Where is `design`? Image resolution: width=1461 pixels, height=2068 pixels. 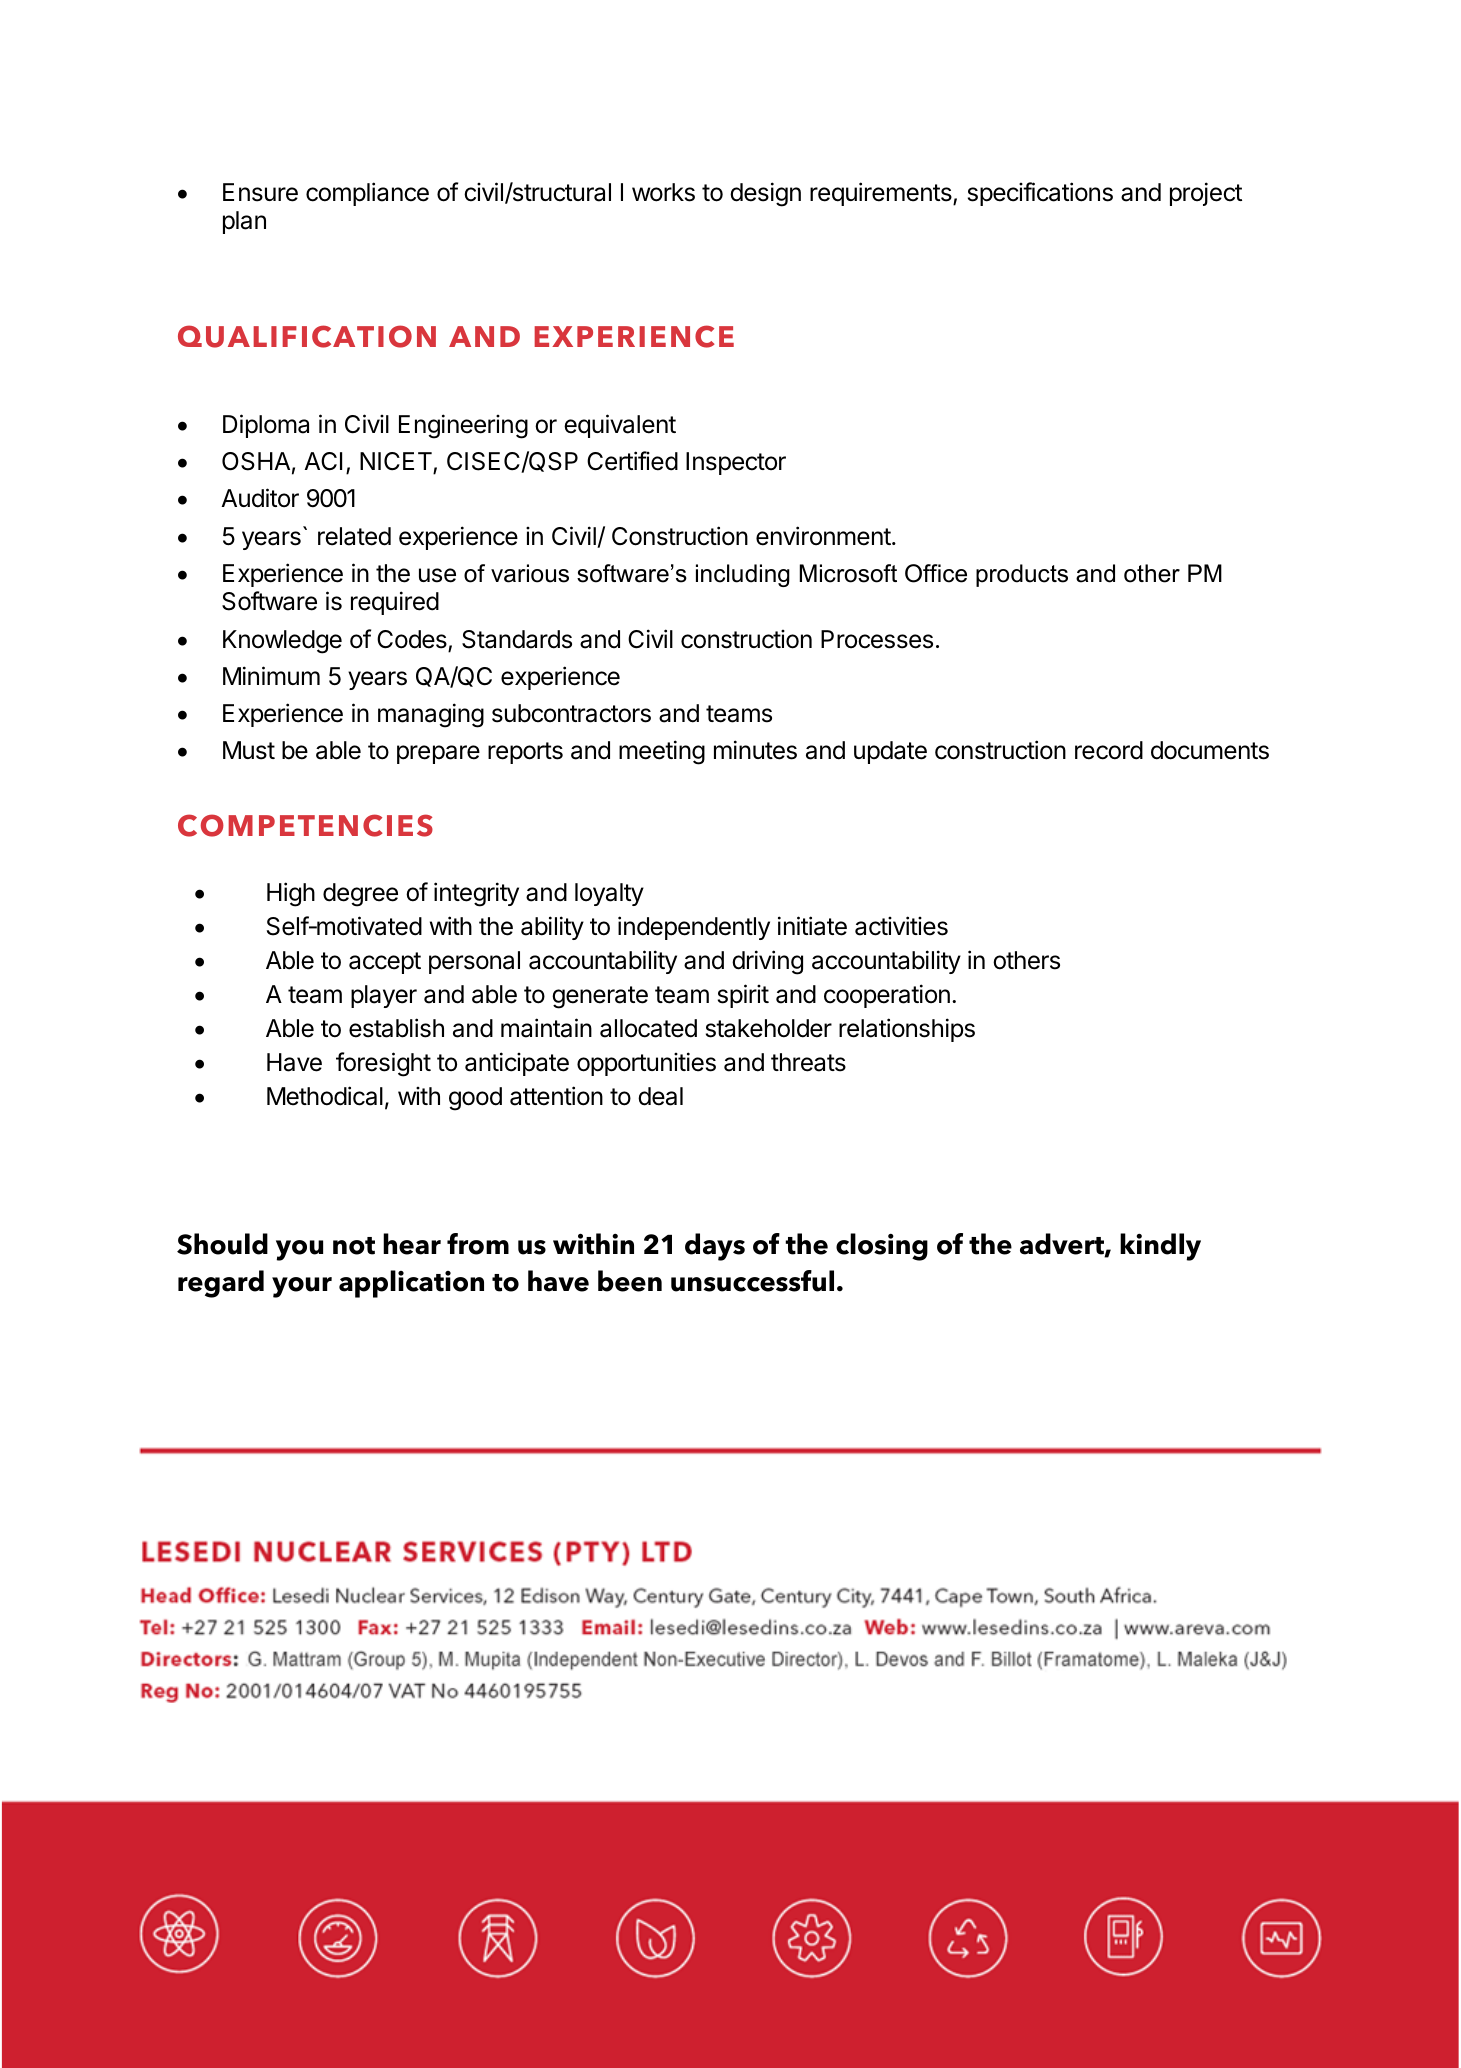 design is located at coordinates (765, 194).
